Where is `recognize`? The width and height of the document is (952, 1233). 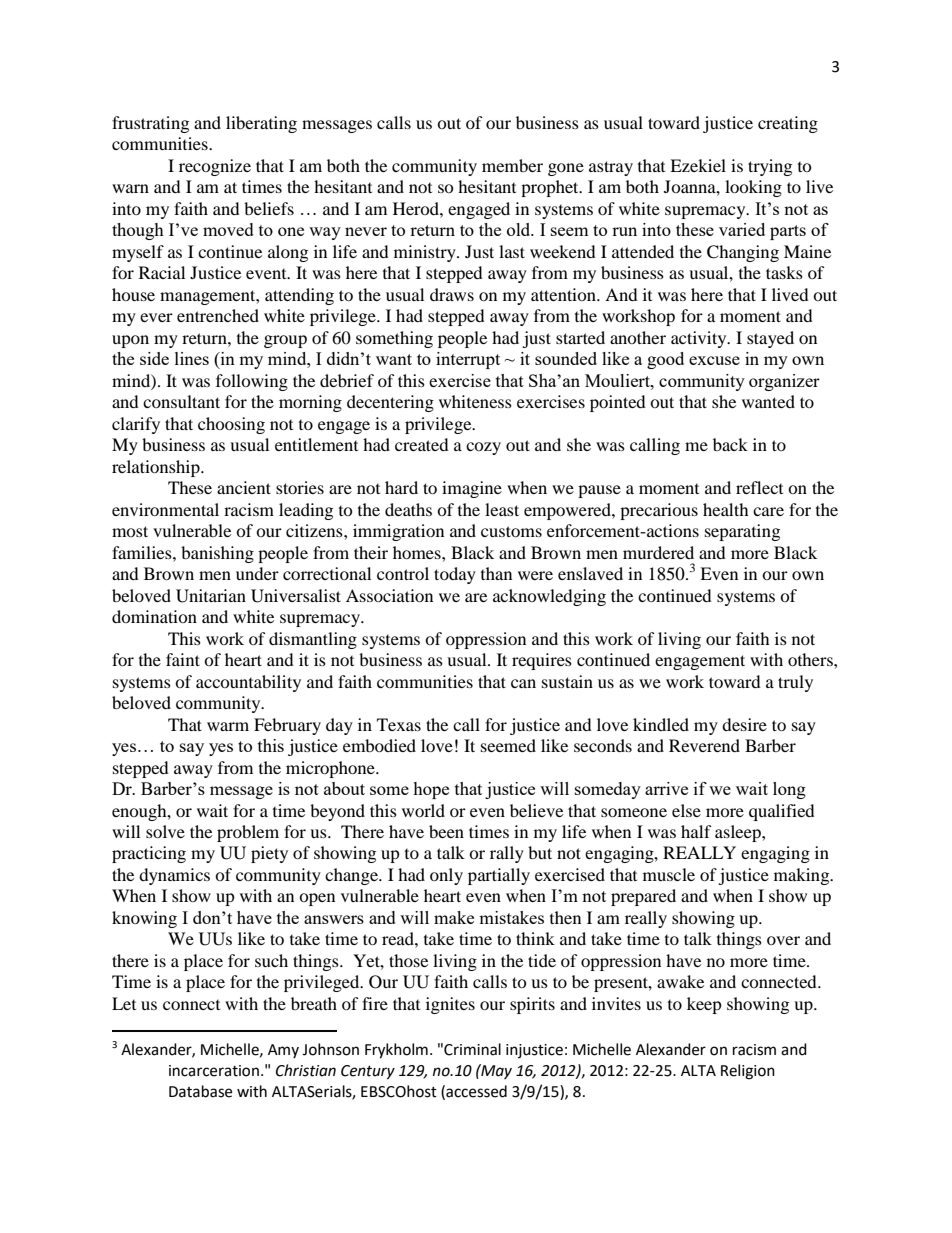
recognize is located at coordinates (215, 167).
